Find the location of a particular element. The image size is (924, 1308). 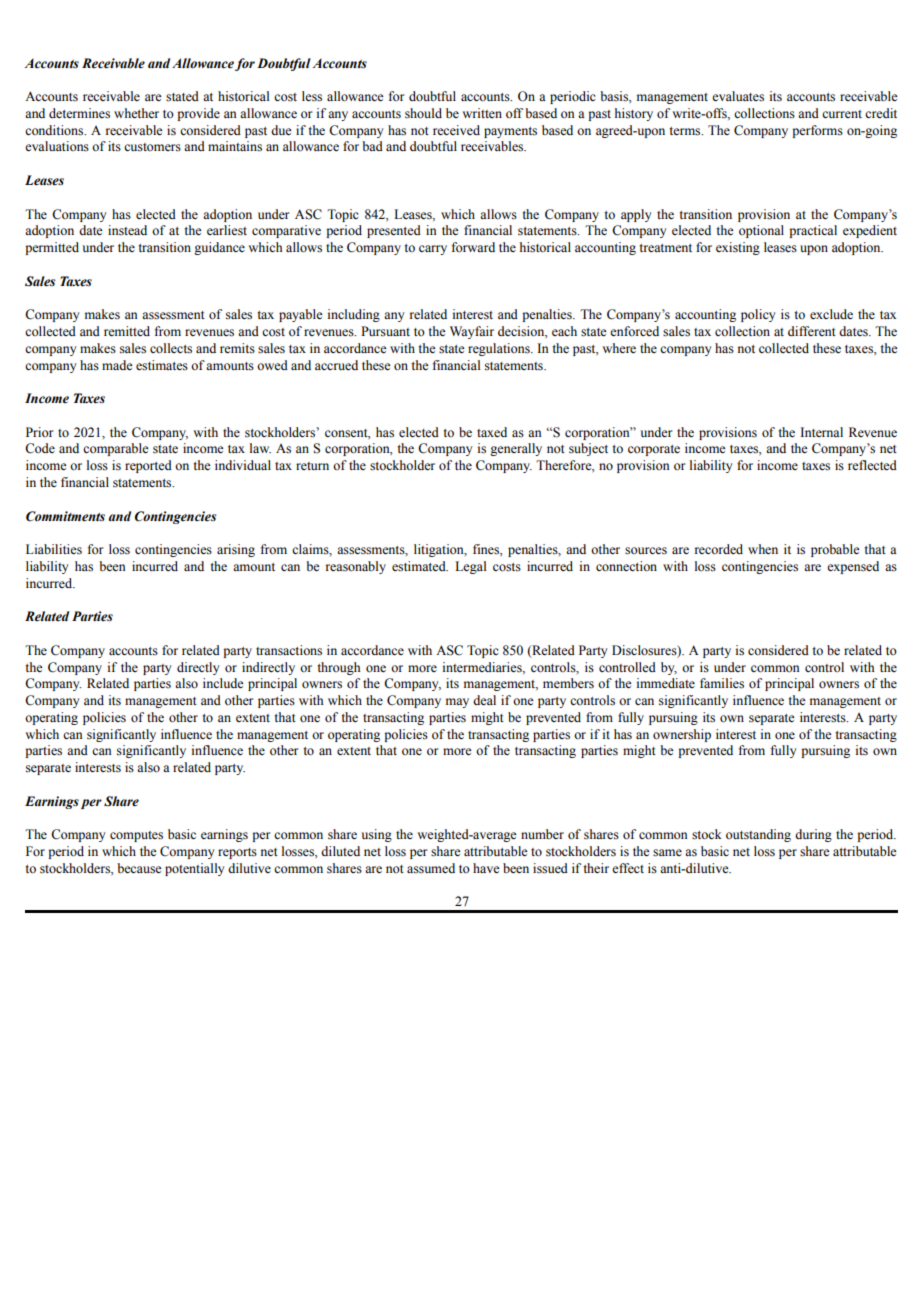

outstanding is located at coordinates (758, 835).
